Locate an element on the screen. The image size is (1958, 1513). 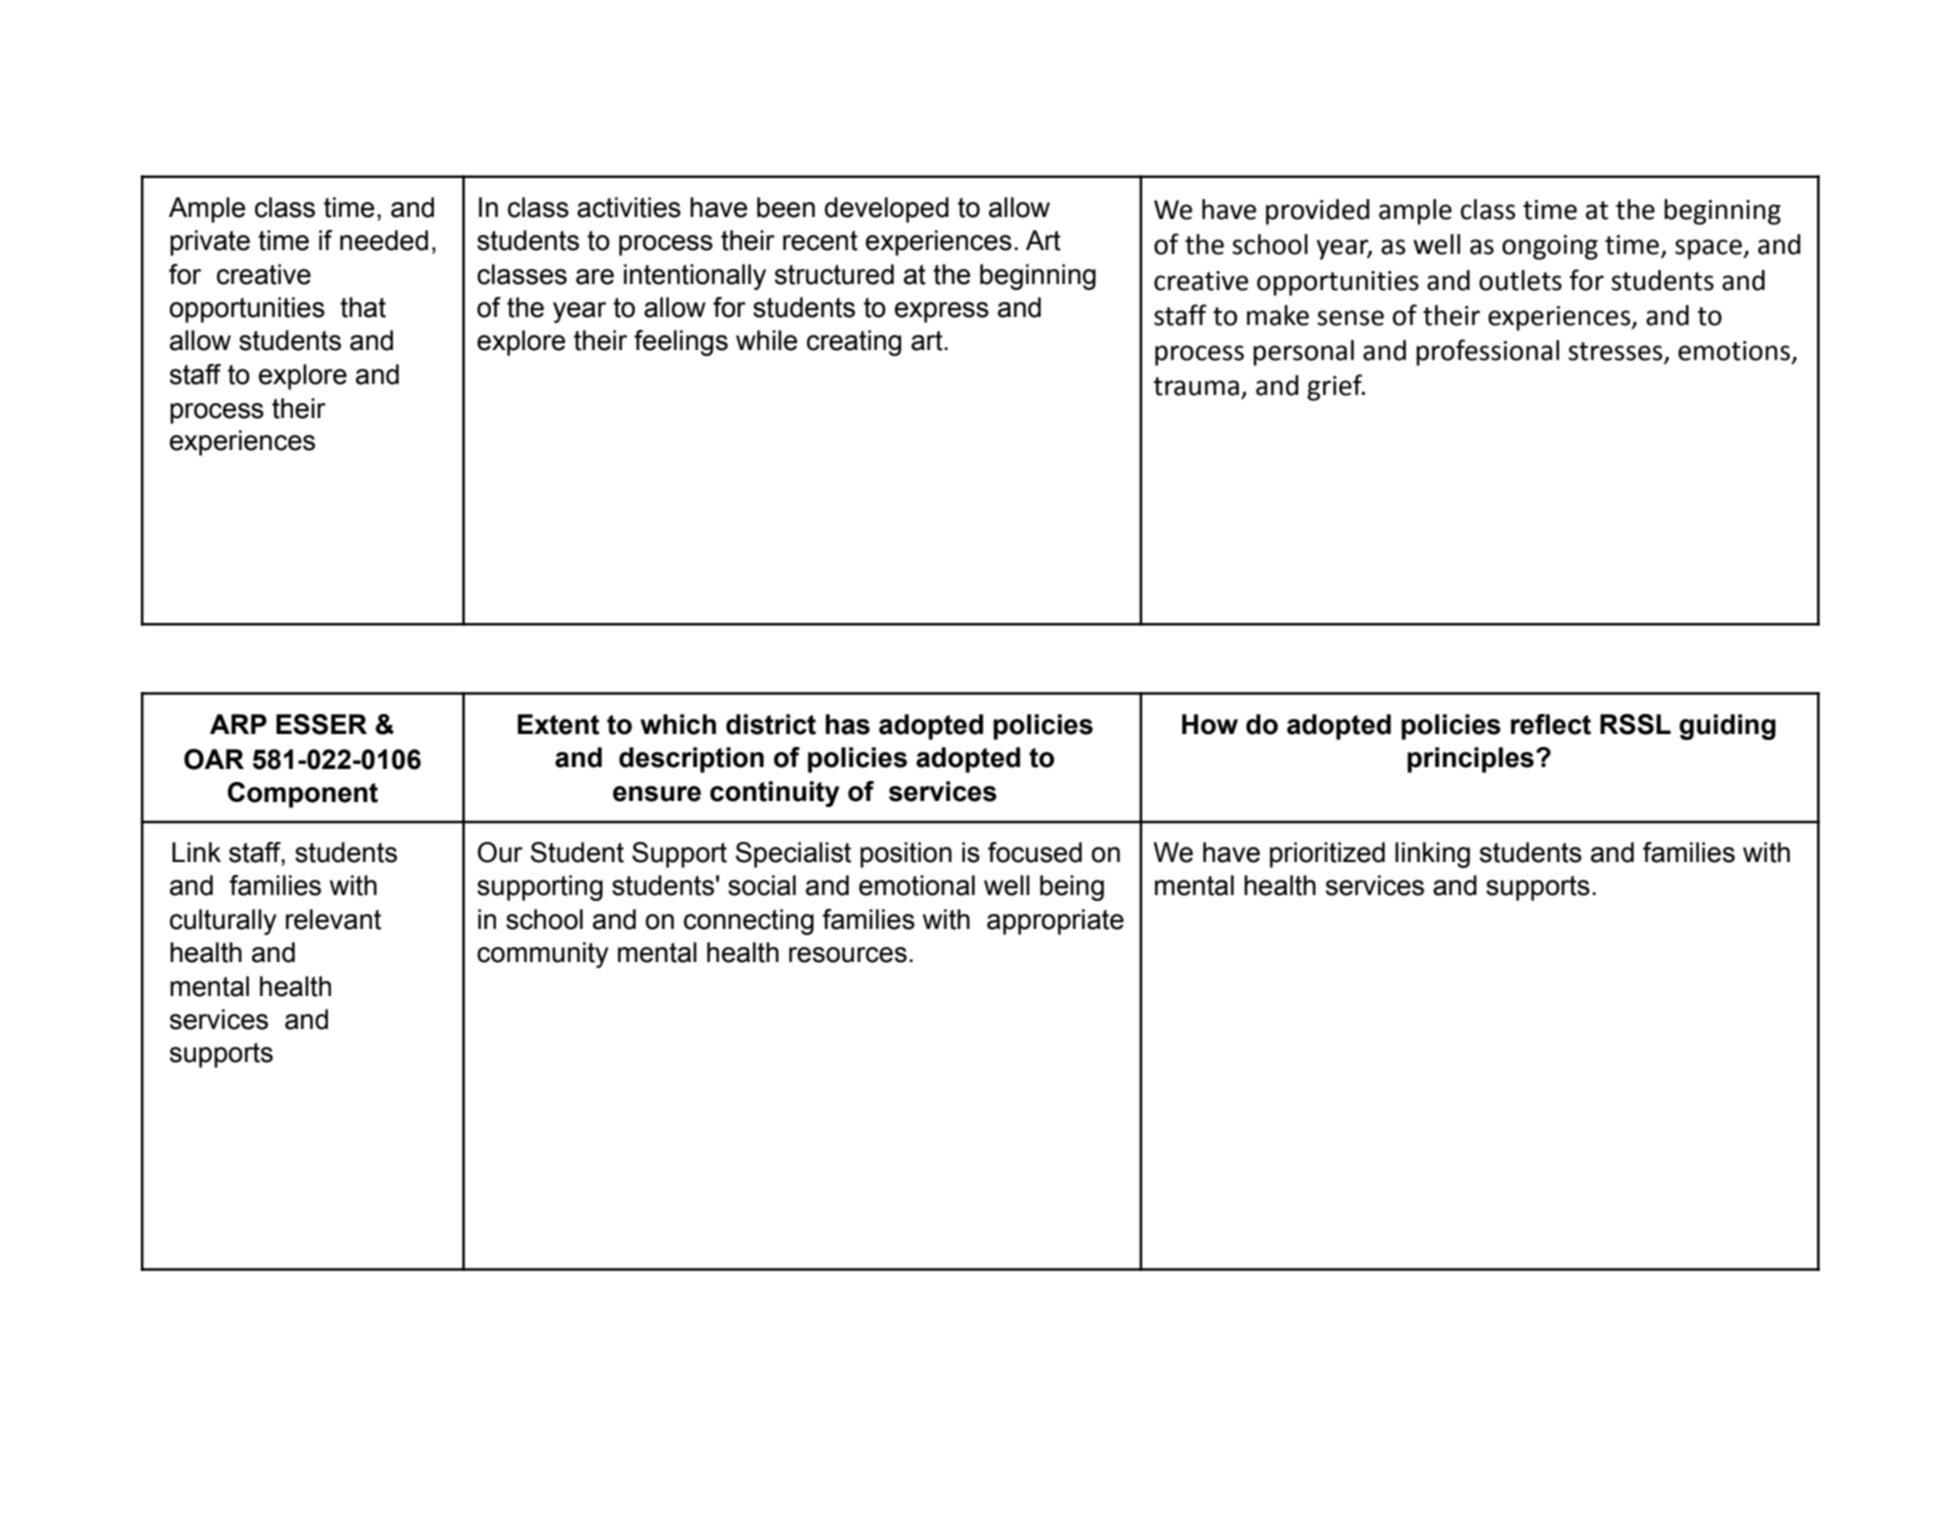
professional is located at coordinates (1487, 352).
